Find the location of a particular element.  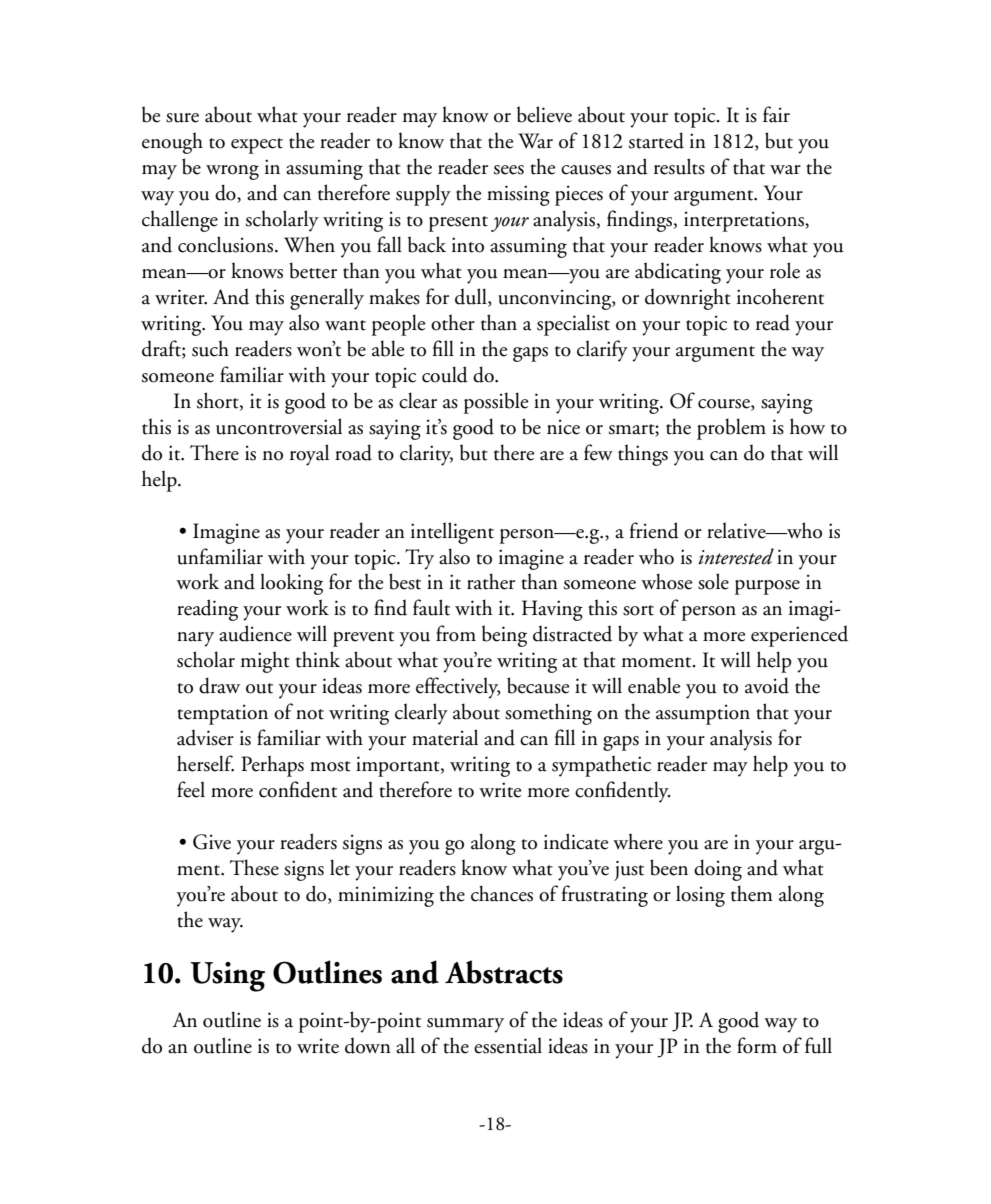

fair is located at coordinates (776, 114).
